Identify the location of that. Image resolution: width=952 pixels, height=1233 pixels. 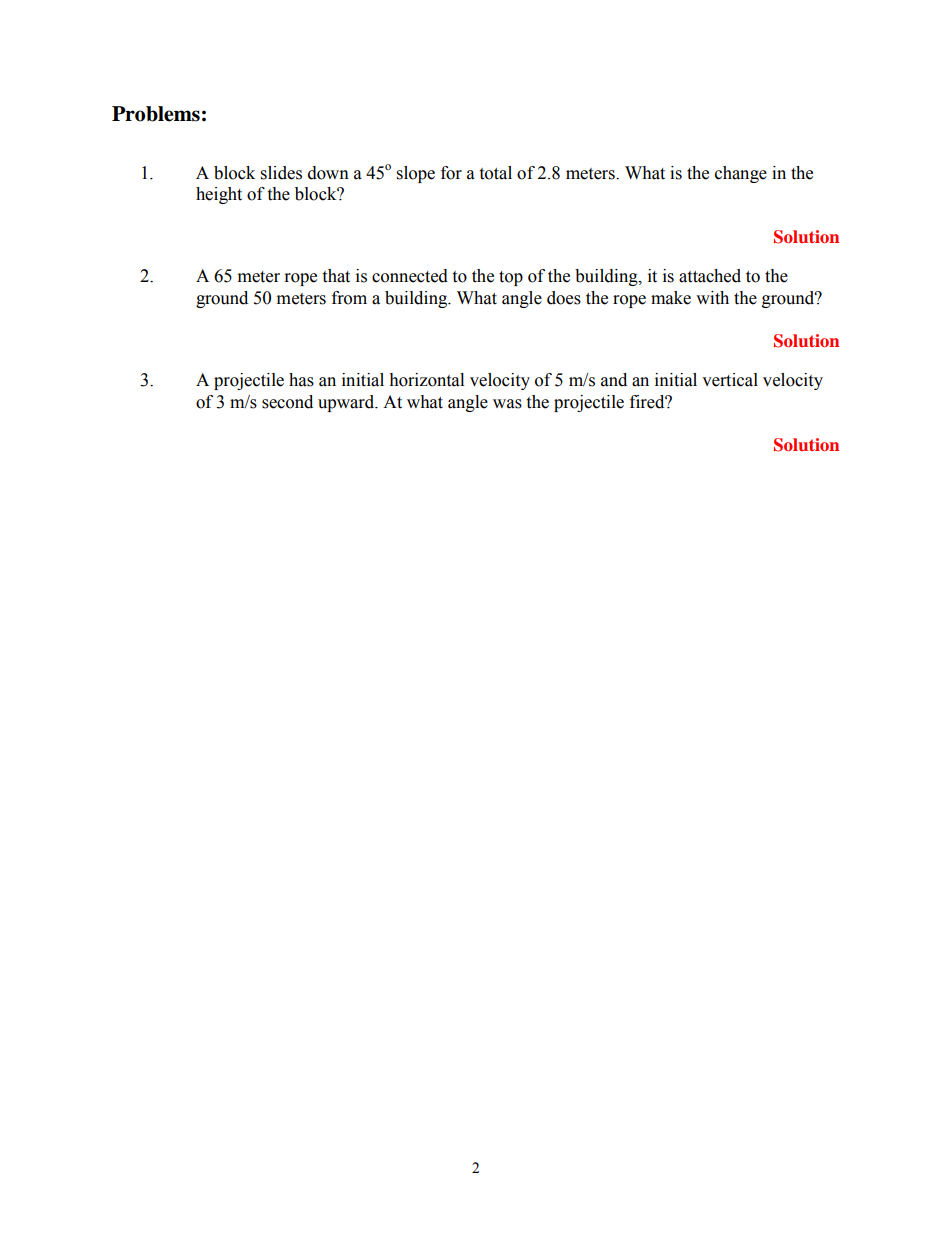
(336, 276).
